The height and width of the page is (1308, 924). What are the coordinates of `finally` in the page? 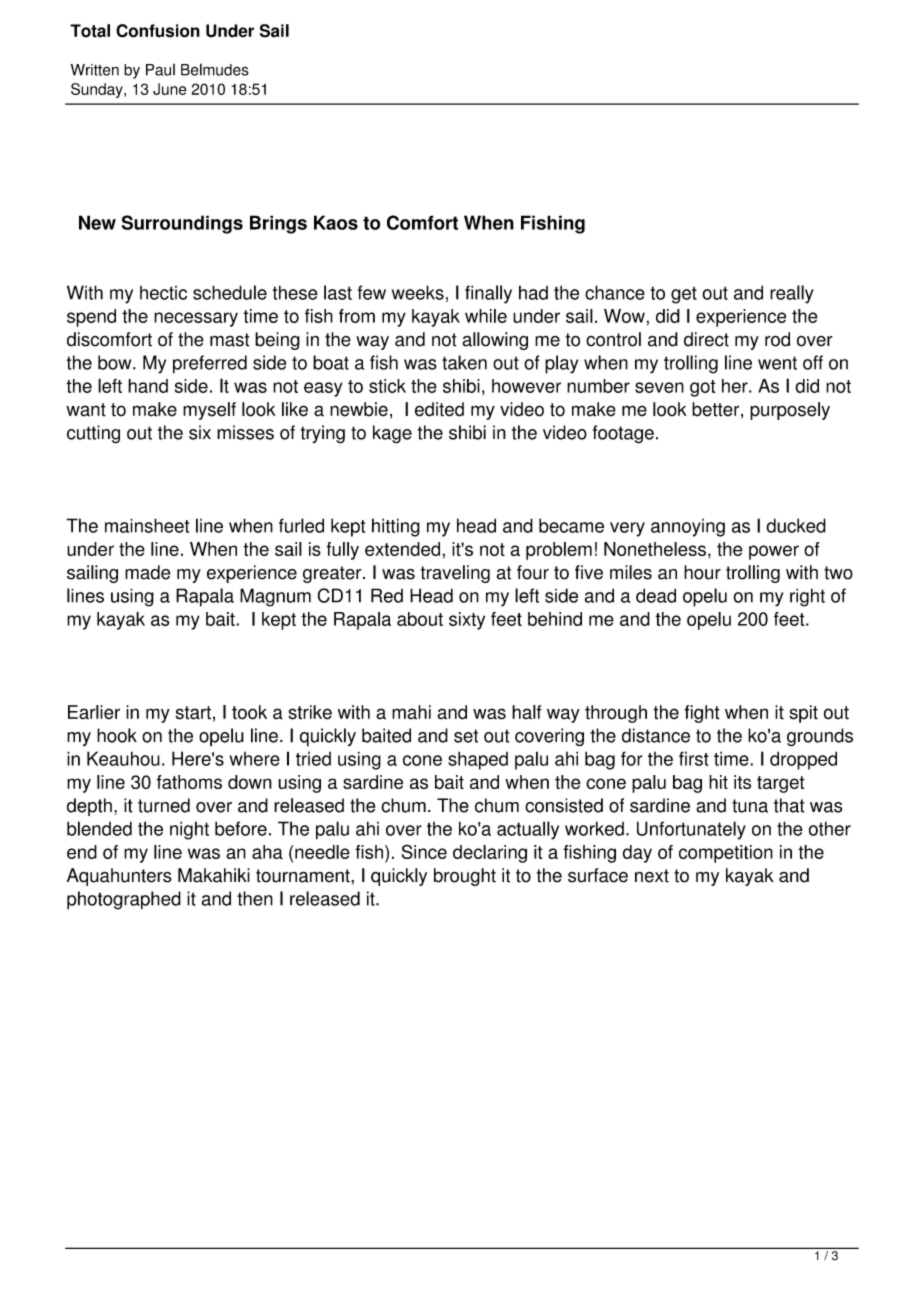 It's located at (488, 294).
